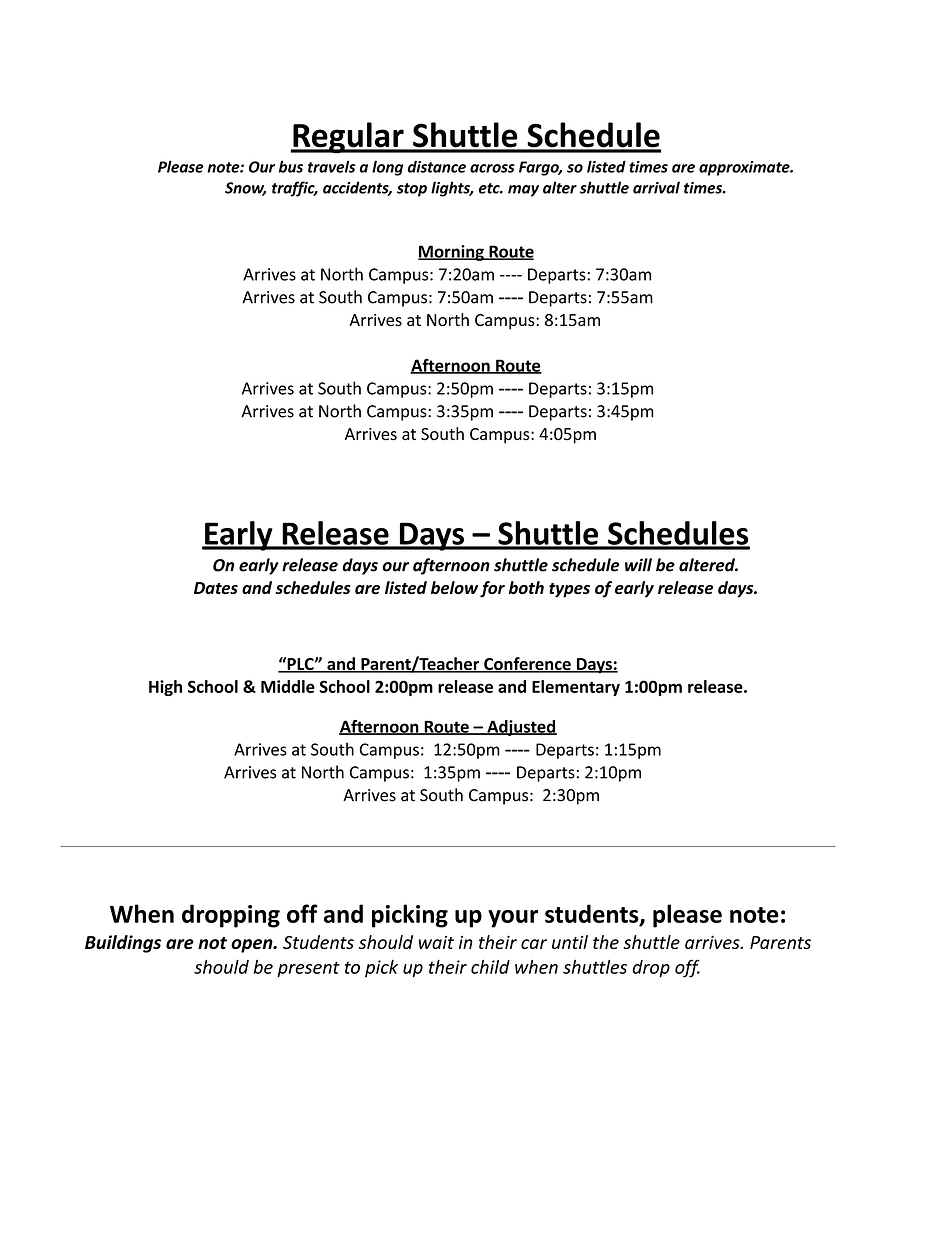 The height and width of the document is (1233, 952). Describe the element at coordinates (245, 189) in the document. I see `Snow` at that location.
